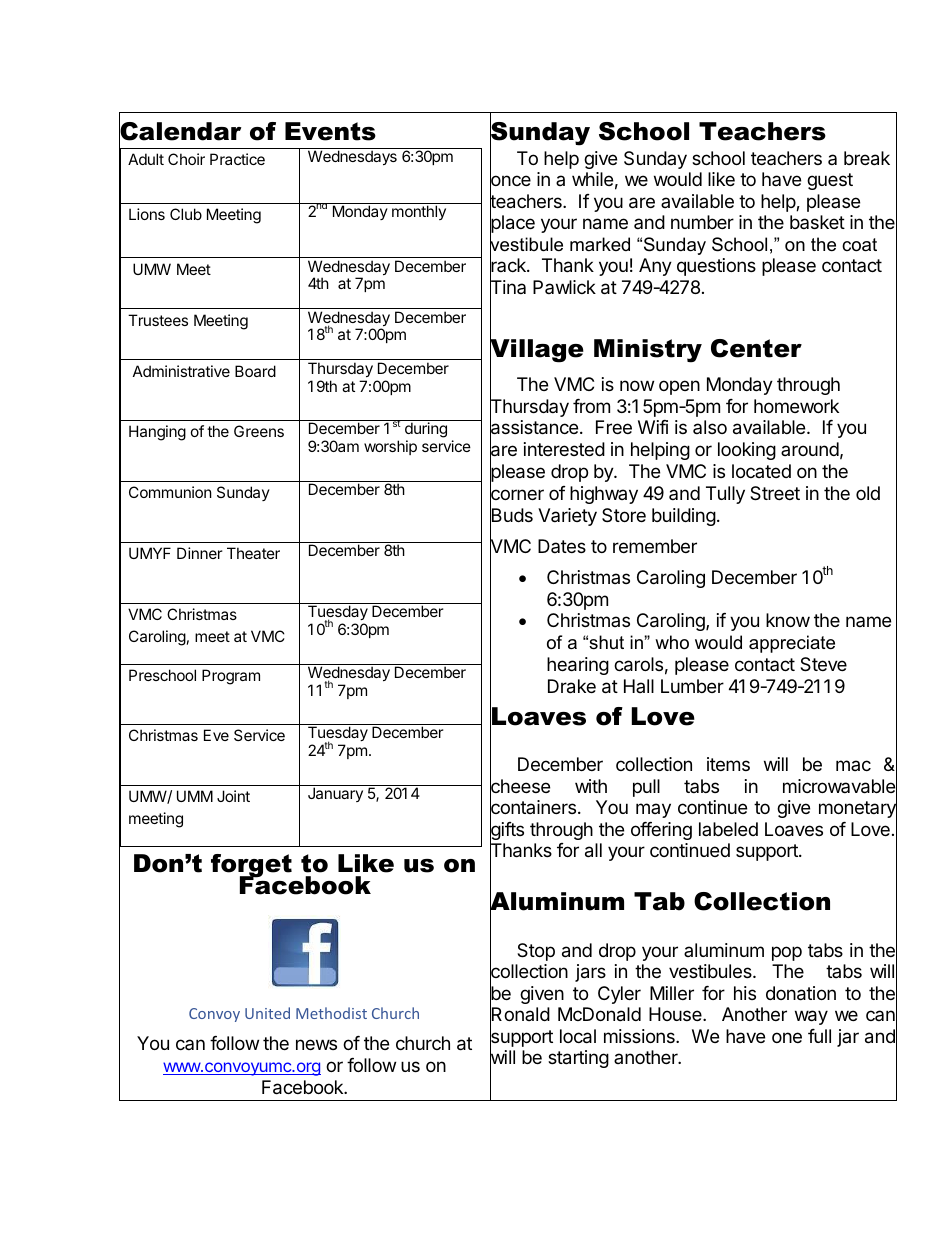 Image resolution: width=952 pixels, height=1233 pixels. Describe the element at coordinates (237, 159) in the screenshot. I see `Practice` at that location.
